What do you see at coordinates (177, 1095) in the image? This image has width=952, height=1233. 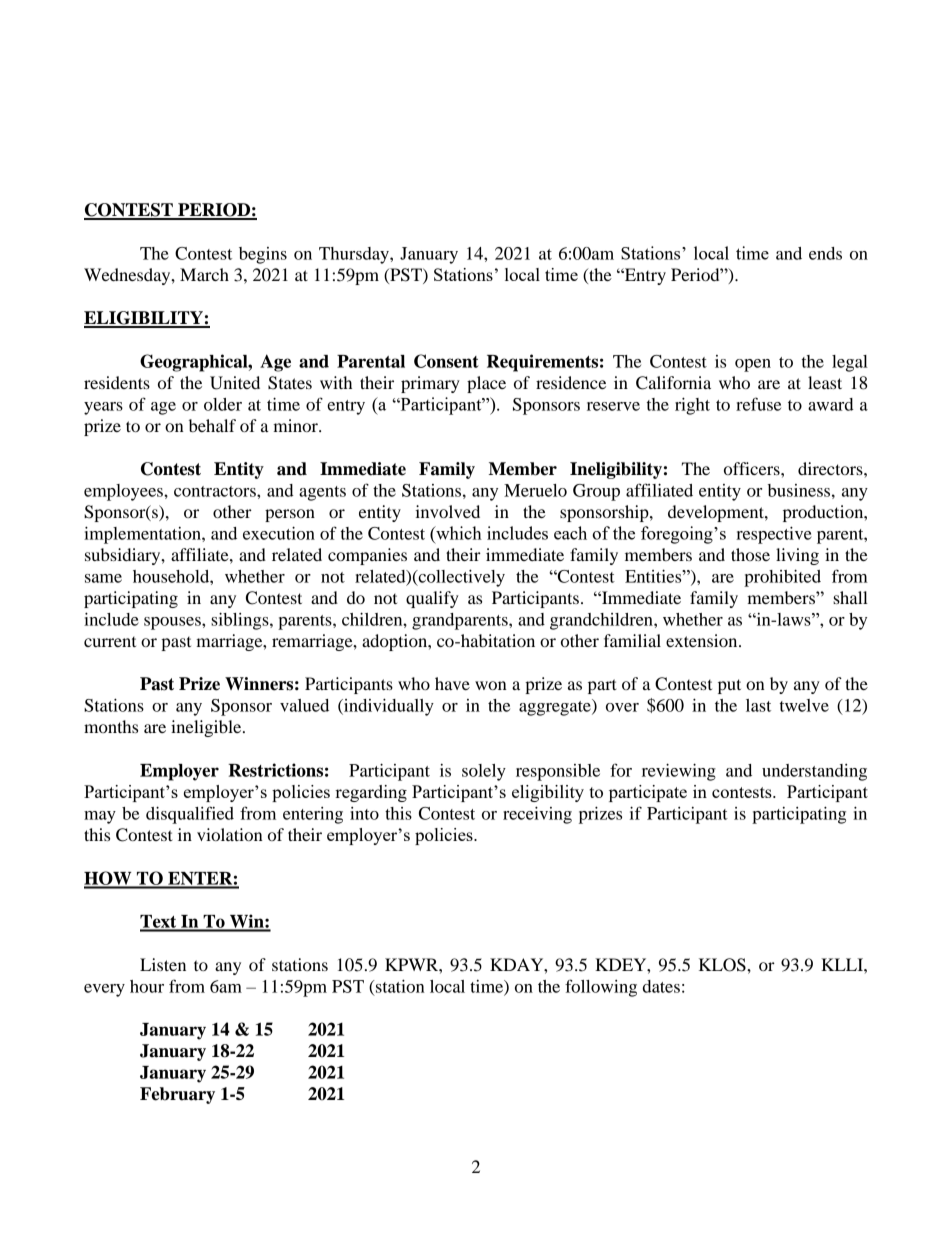 I see `February` at bounding box center [177, 1095].
